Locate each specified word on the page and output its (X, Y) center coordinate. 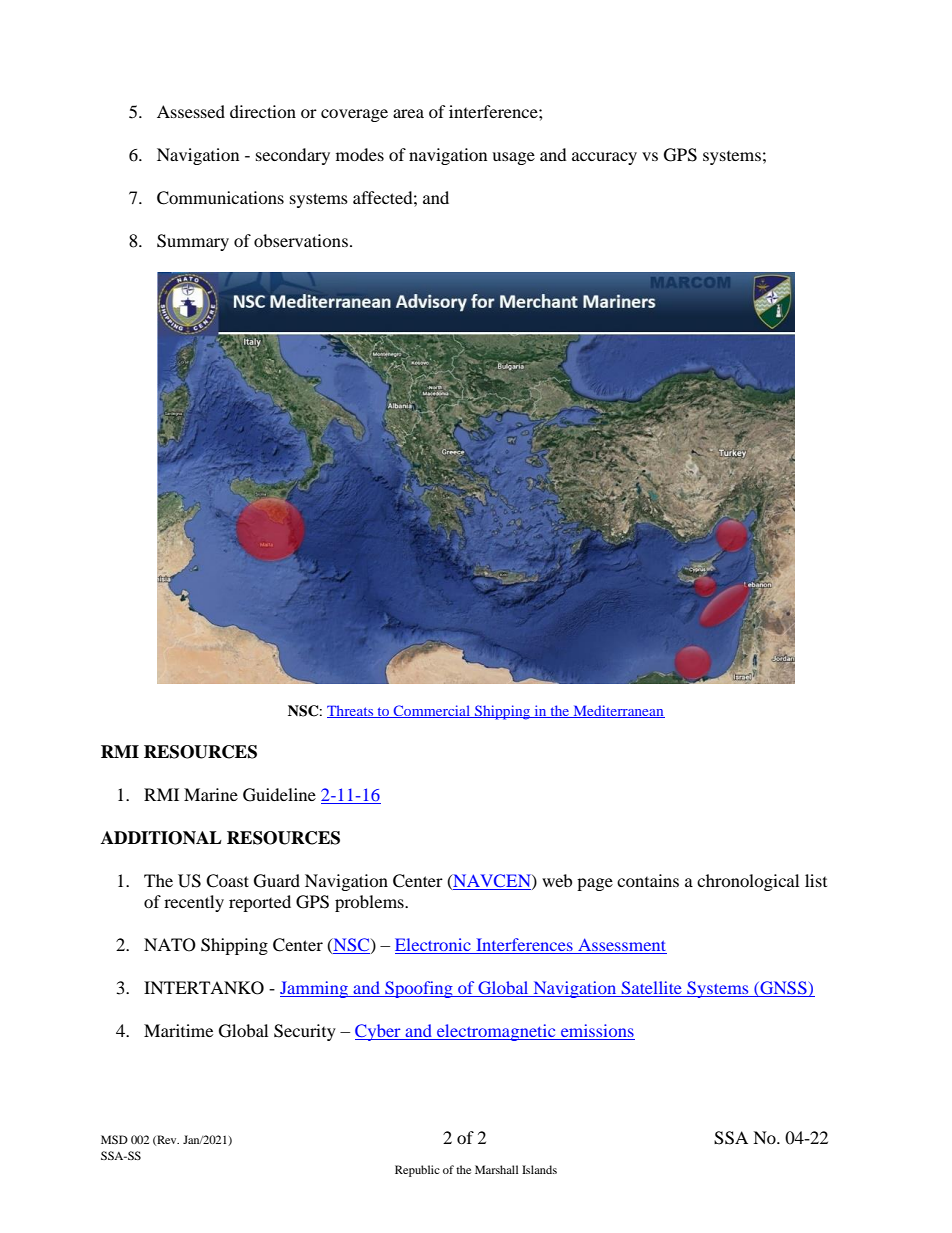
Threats (351, 711)
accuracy (604, 158)
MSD (114, 1139)
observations (301, 240)
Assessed (191, 111)
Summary (193, 242)
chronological (748, 882)
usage (513, 158)
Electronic (434, 946)
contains (648, 880)
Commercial (432, 711)
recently (194, 903)
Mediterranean (618, 711)
